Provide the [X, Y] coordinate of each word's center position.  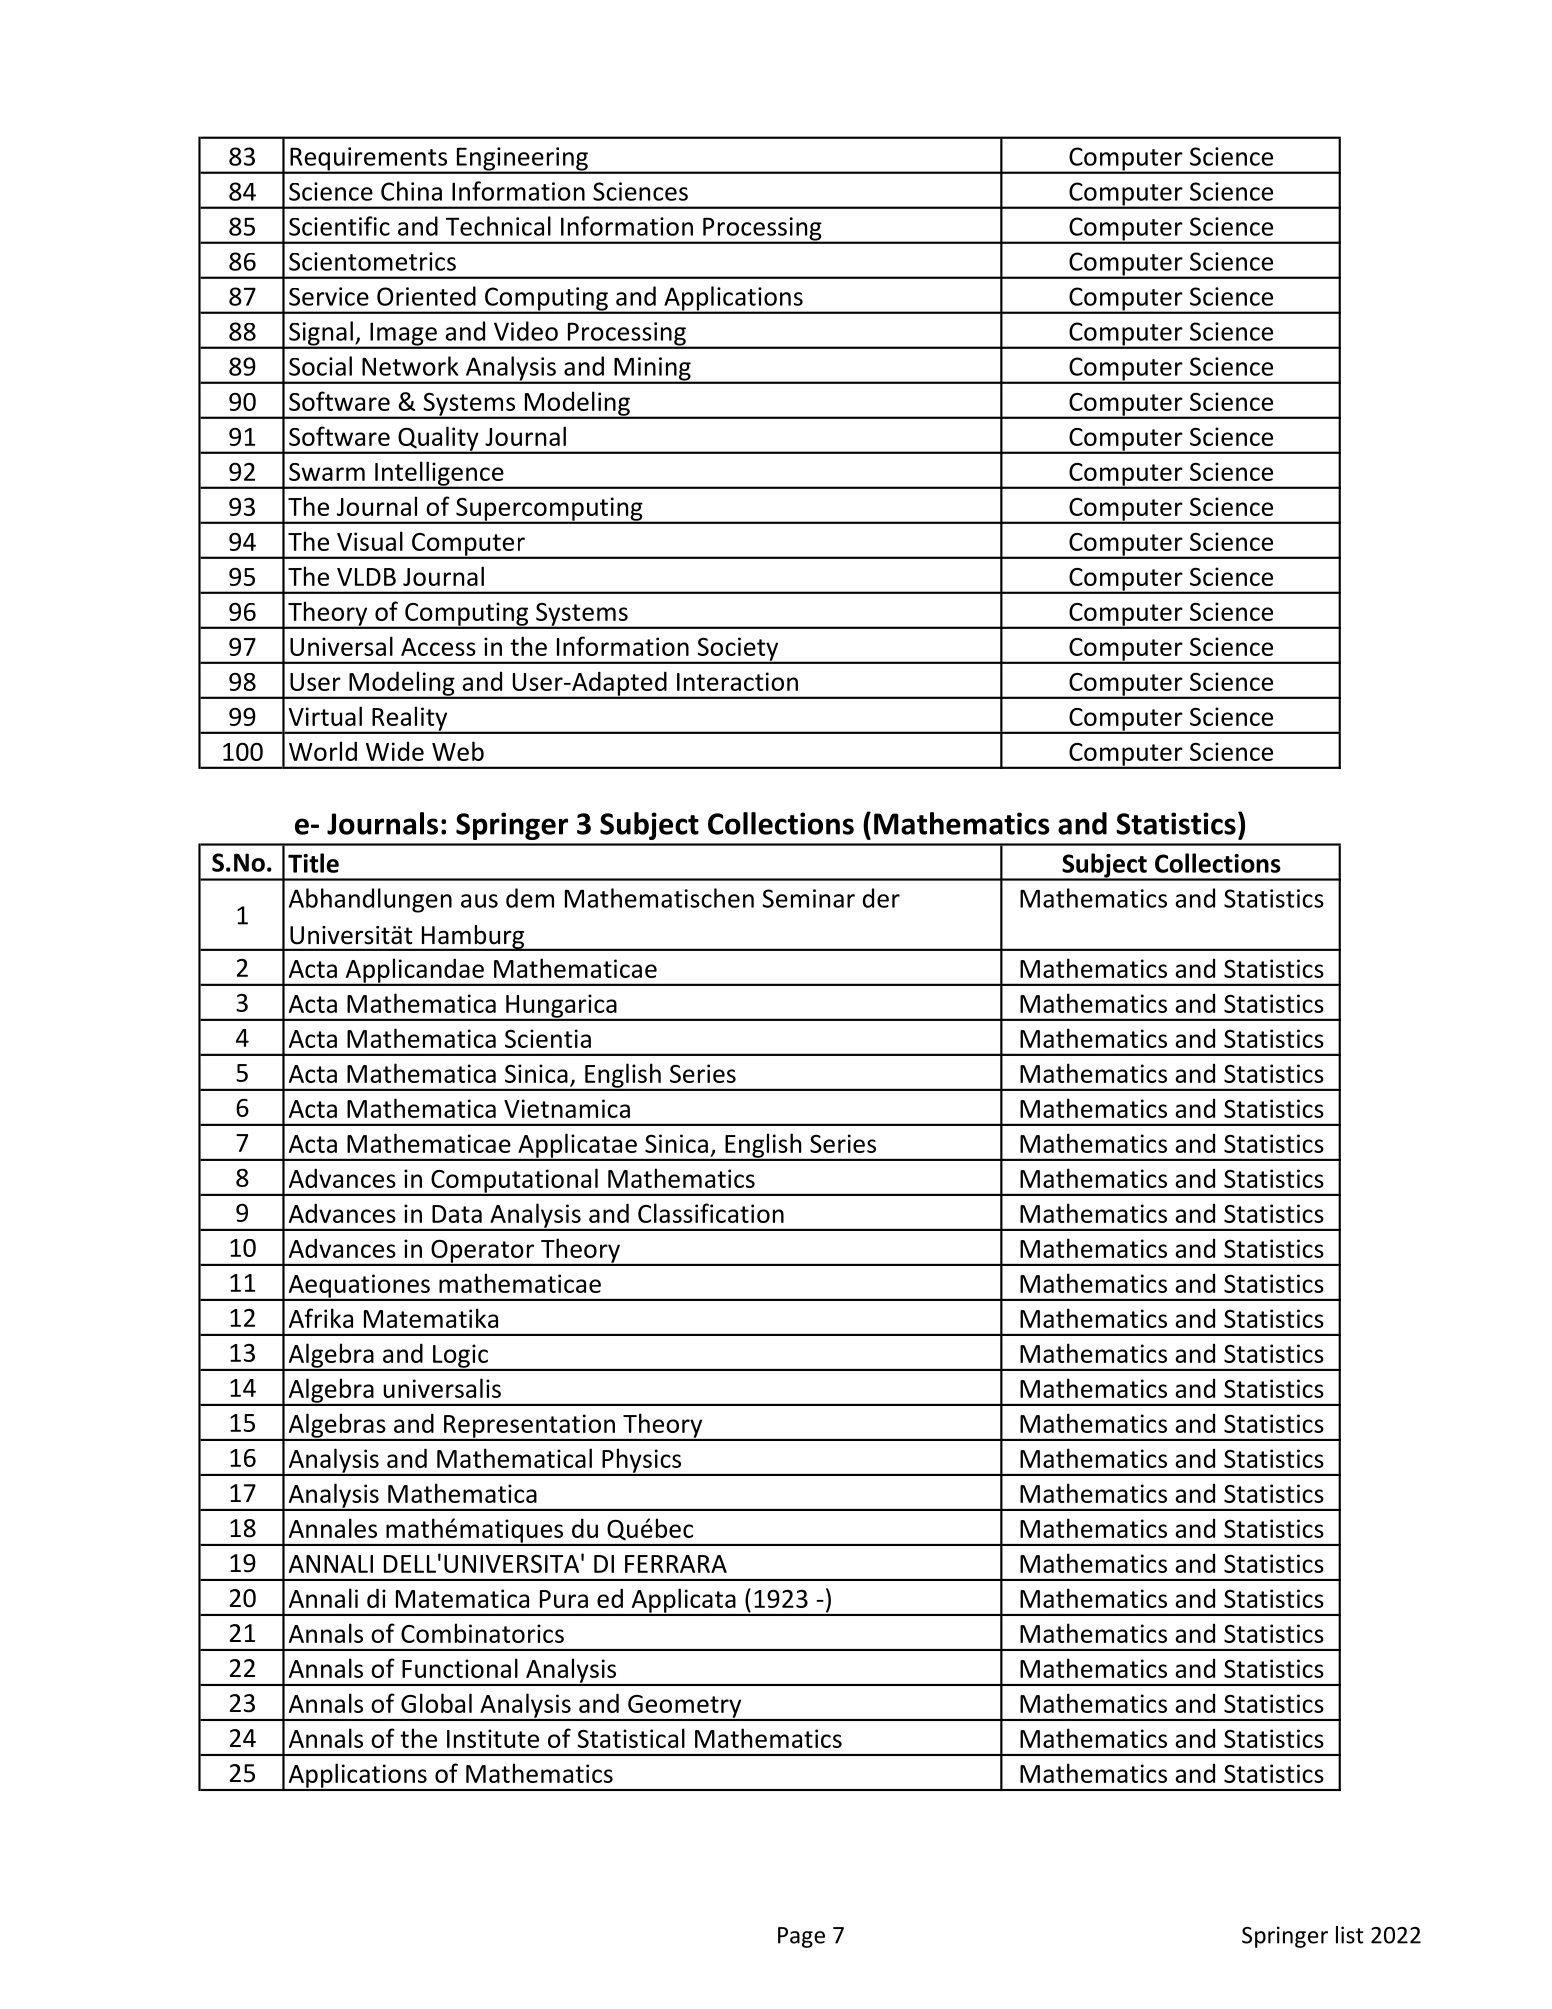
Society [738, 650]
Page [801, 1937]
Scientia [548, 1038]
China [411, 191]
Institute [493, 1738]
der [881, 898]
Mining [652, 370]
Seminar [808, 898]
